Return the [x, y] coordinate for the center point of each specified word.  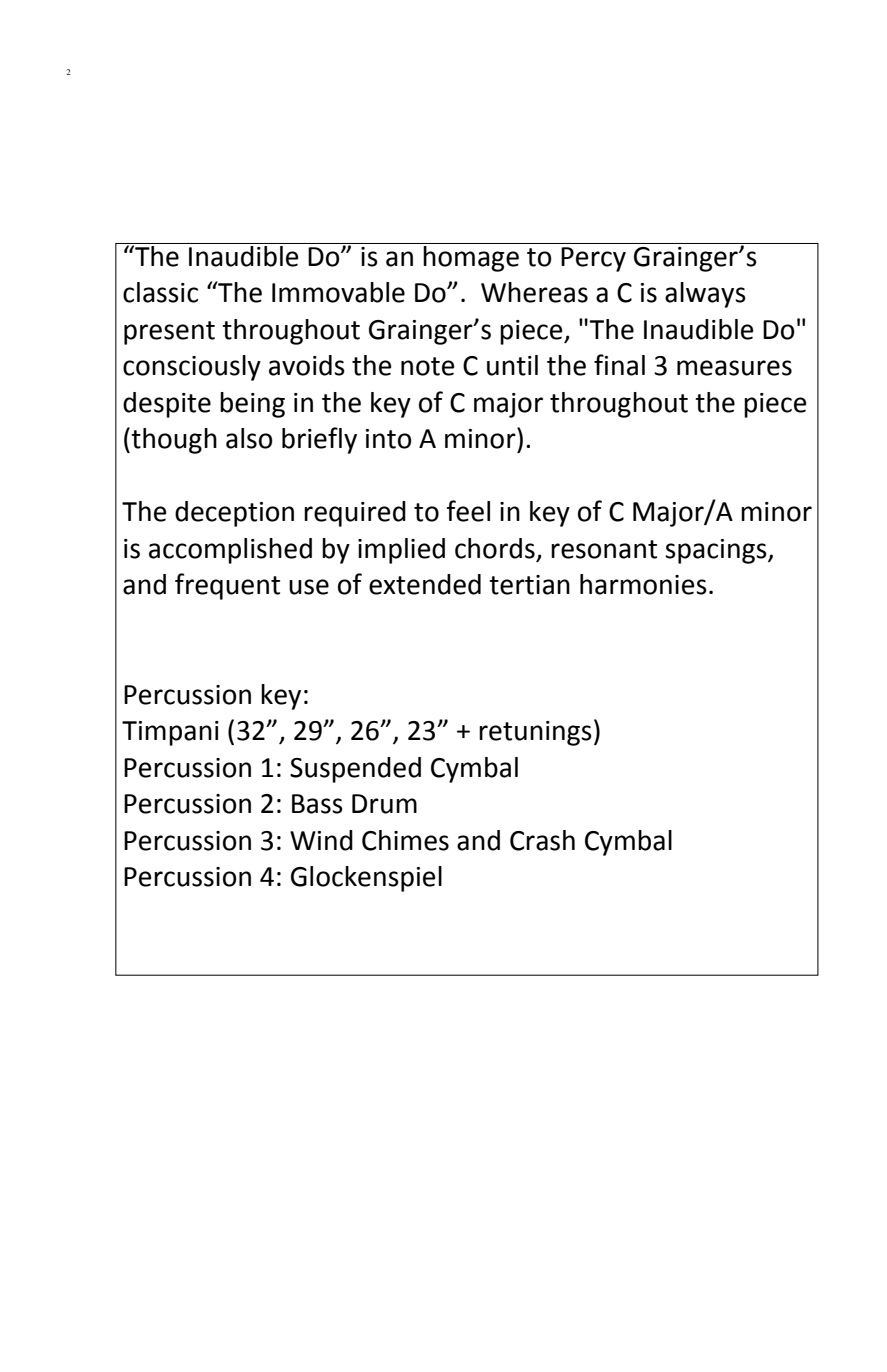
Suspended [355, 770]
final [619, 365]
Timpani [170, 733]
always [705, 295]
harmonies [643, 584]
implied [401, 551]
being [252, 405]
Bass [317, 804]
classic [160, 292]
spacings [717, 551]
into [389, 439]
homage [471, 257]
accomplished [230, 551]
